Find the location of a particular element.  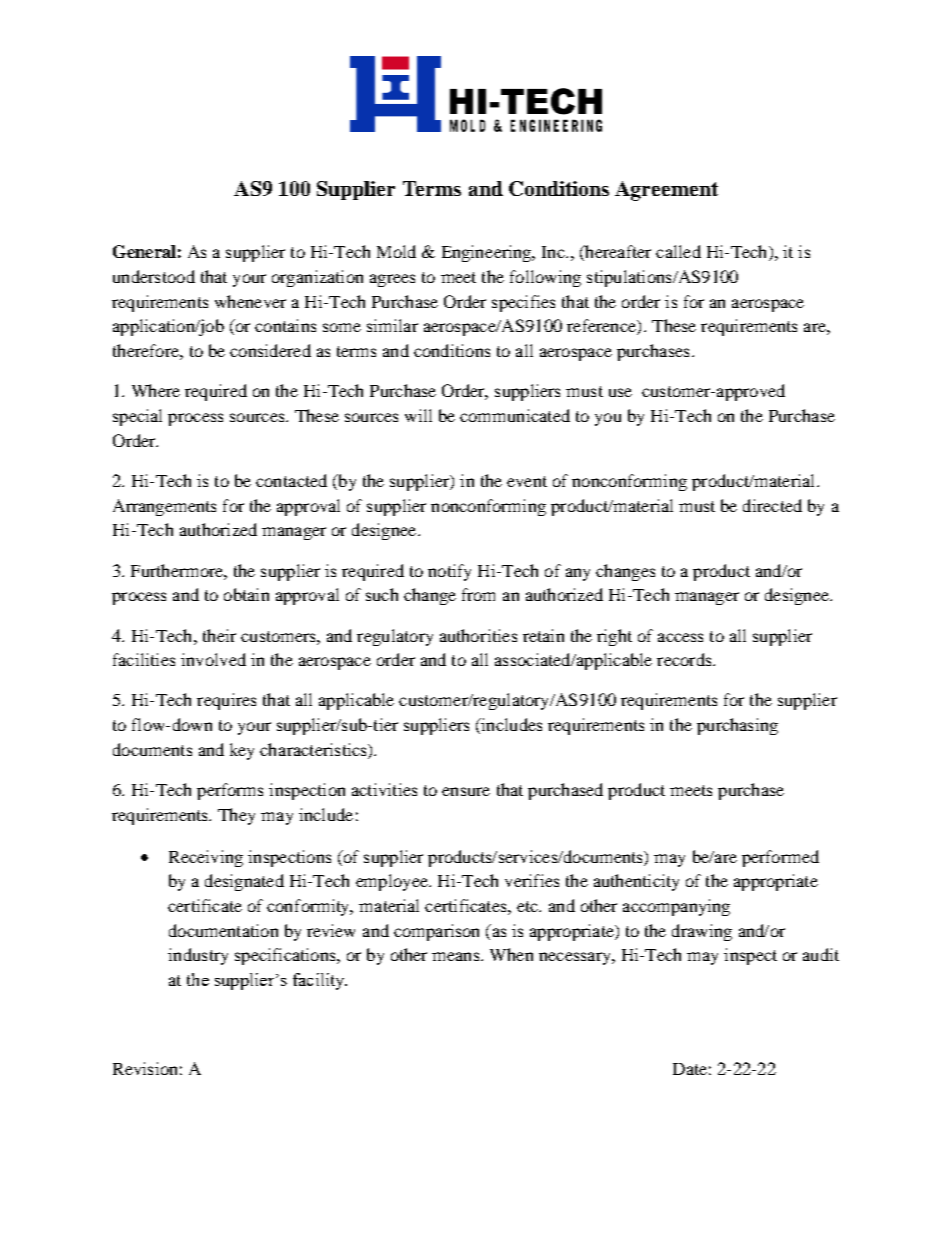

industry is located at coordinates (198, 956).
